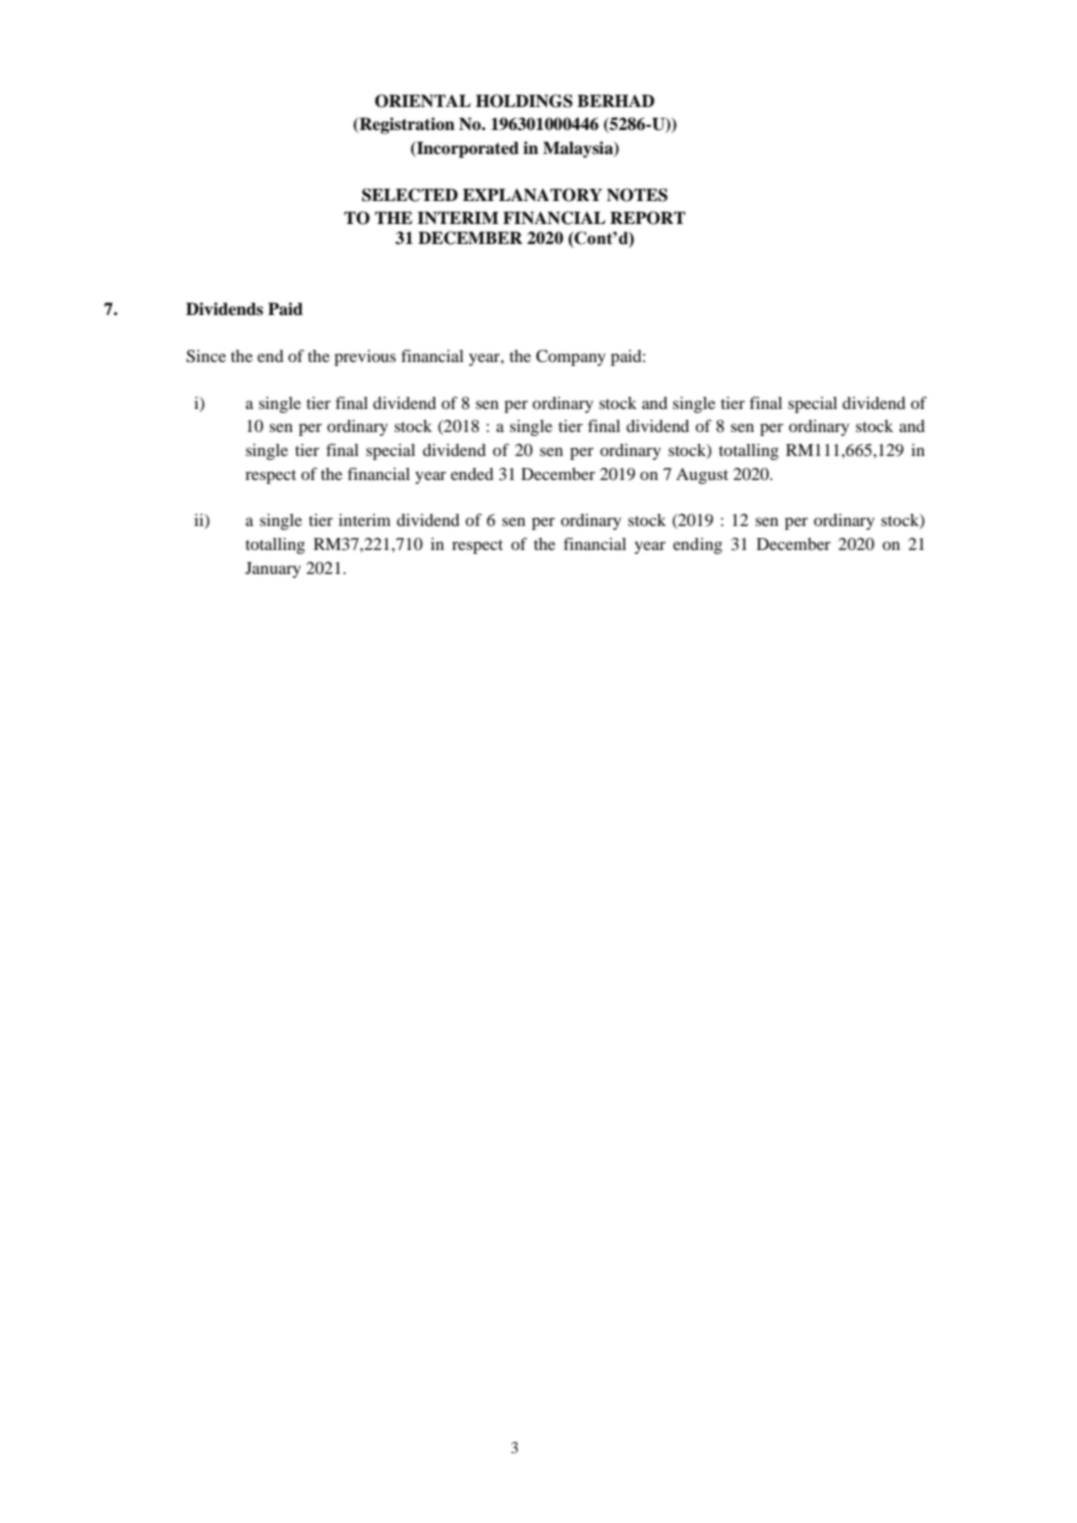 The width and height of the screenshot is (1077, 1523). I want to click on ending, so click(697, 546).
